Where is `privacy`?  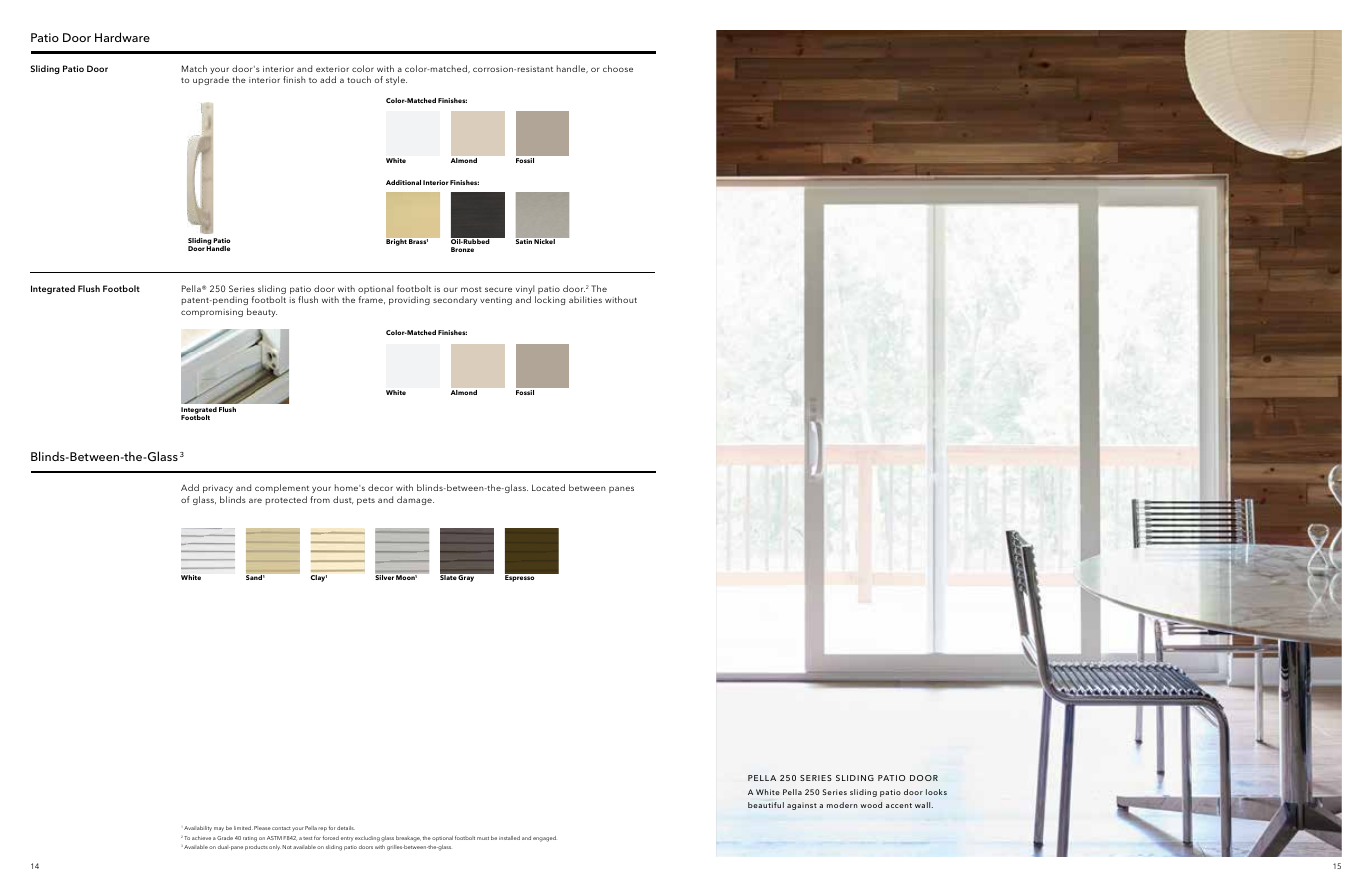
privacy is located at coordinates (218, 491).
